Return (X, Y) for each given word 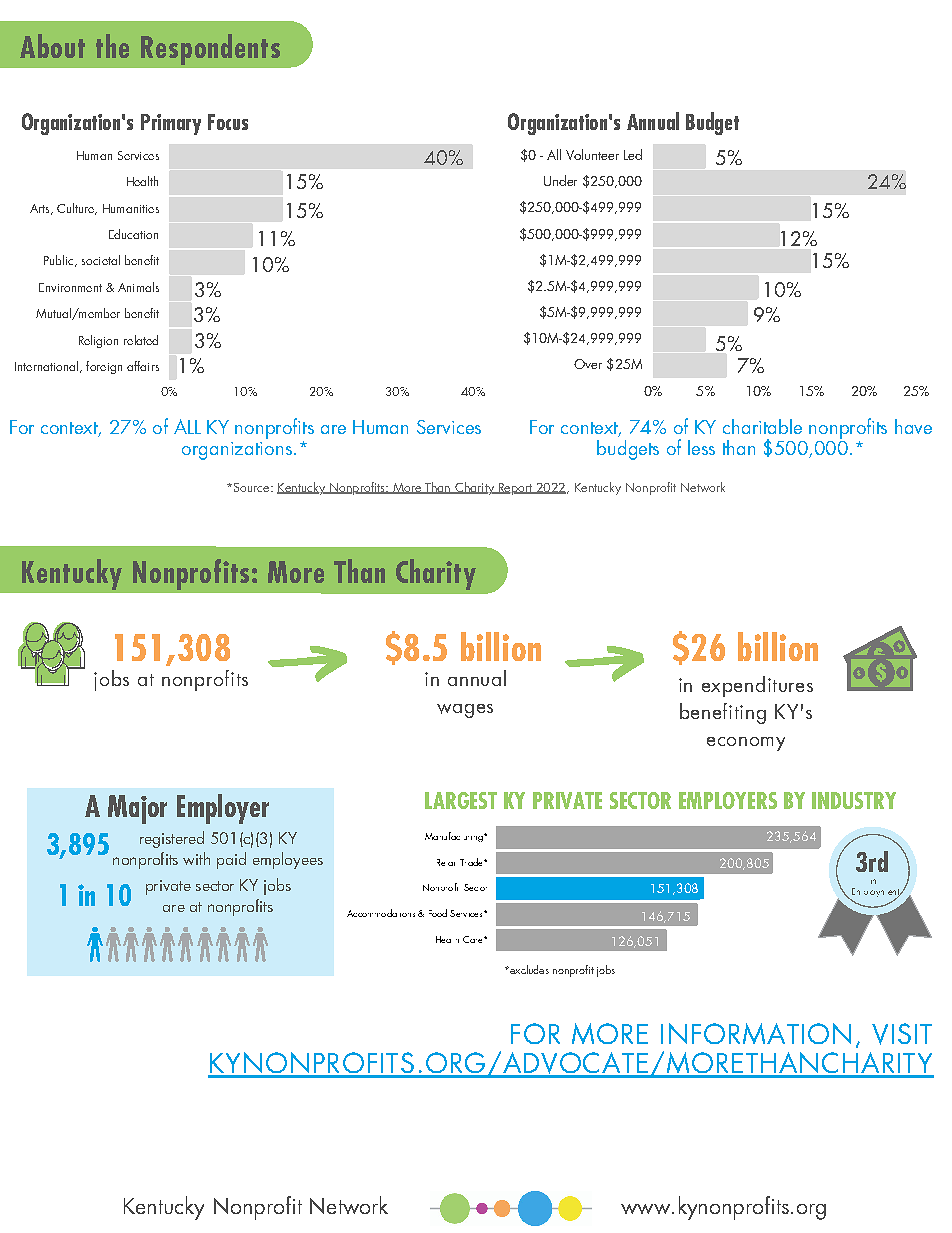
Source (251, 487)
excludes (528, 969)
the (112, 46)
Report (515, 489)
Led (633, 154)
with (196, 858)
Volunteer (592, 154)
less (701, 447)
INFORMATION (756, 1033)
